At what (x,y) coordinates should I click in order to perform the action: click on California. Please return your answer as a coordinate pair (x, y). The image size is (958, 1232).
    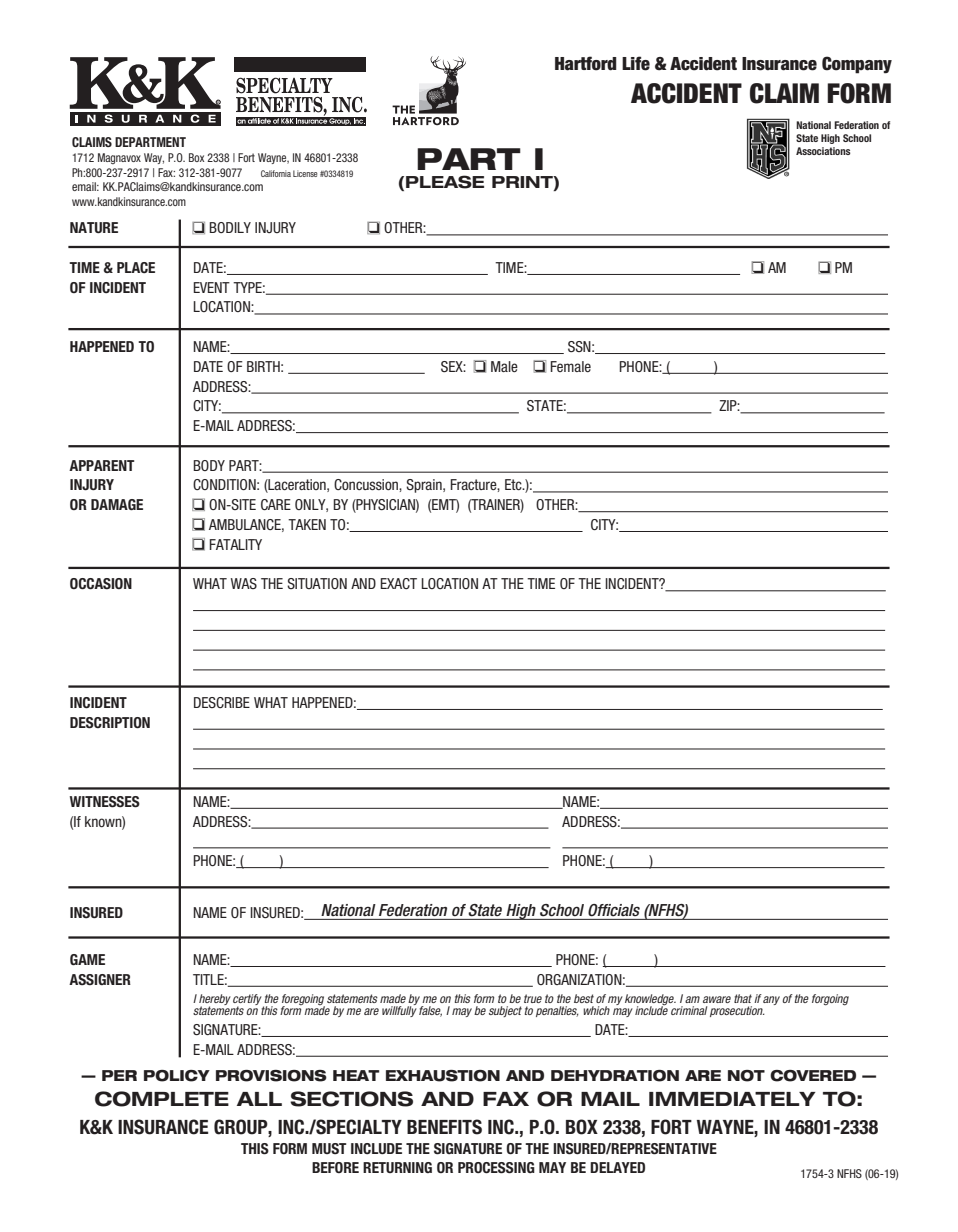
    Looking at the image, I should click on (276, 173).
